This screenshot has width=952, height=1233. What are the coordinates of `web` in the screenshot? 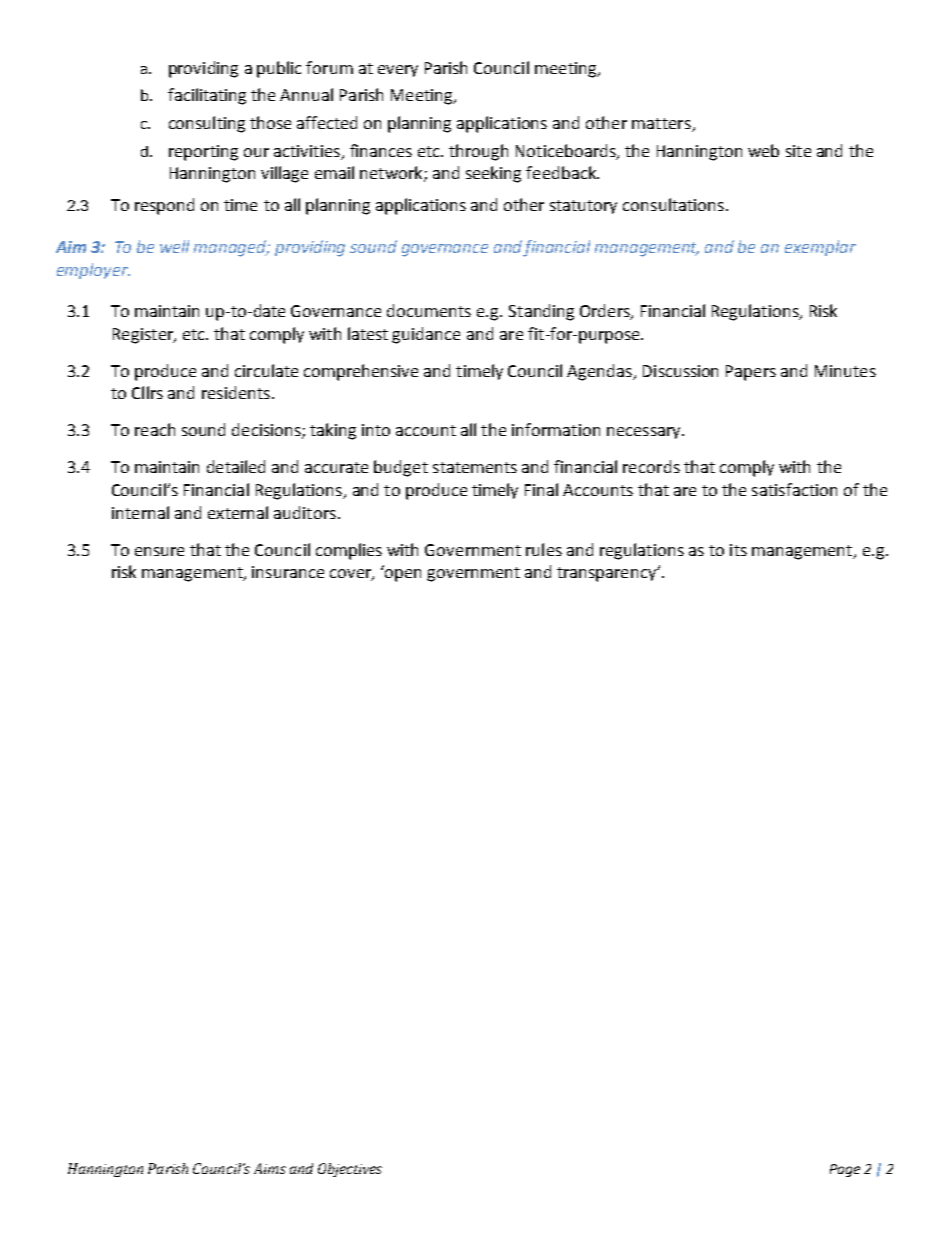 It's located at (763, 150).
